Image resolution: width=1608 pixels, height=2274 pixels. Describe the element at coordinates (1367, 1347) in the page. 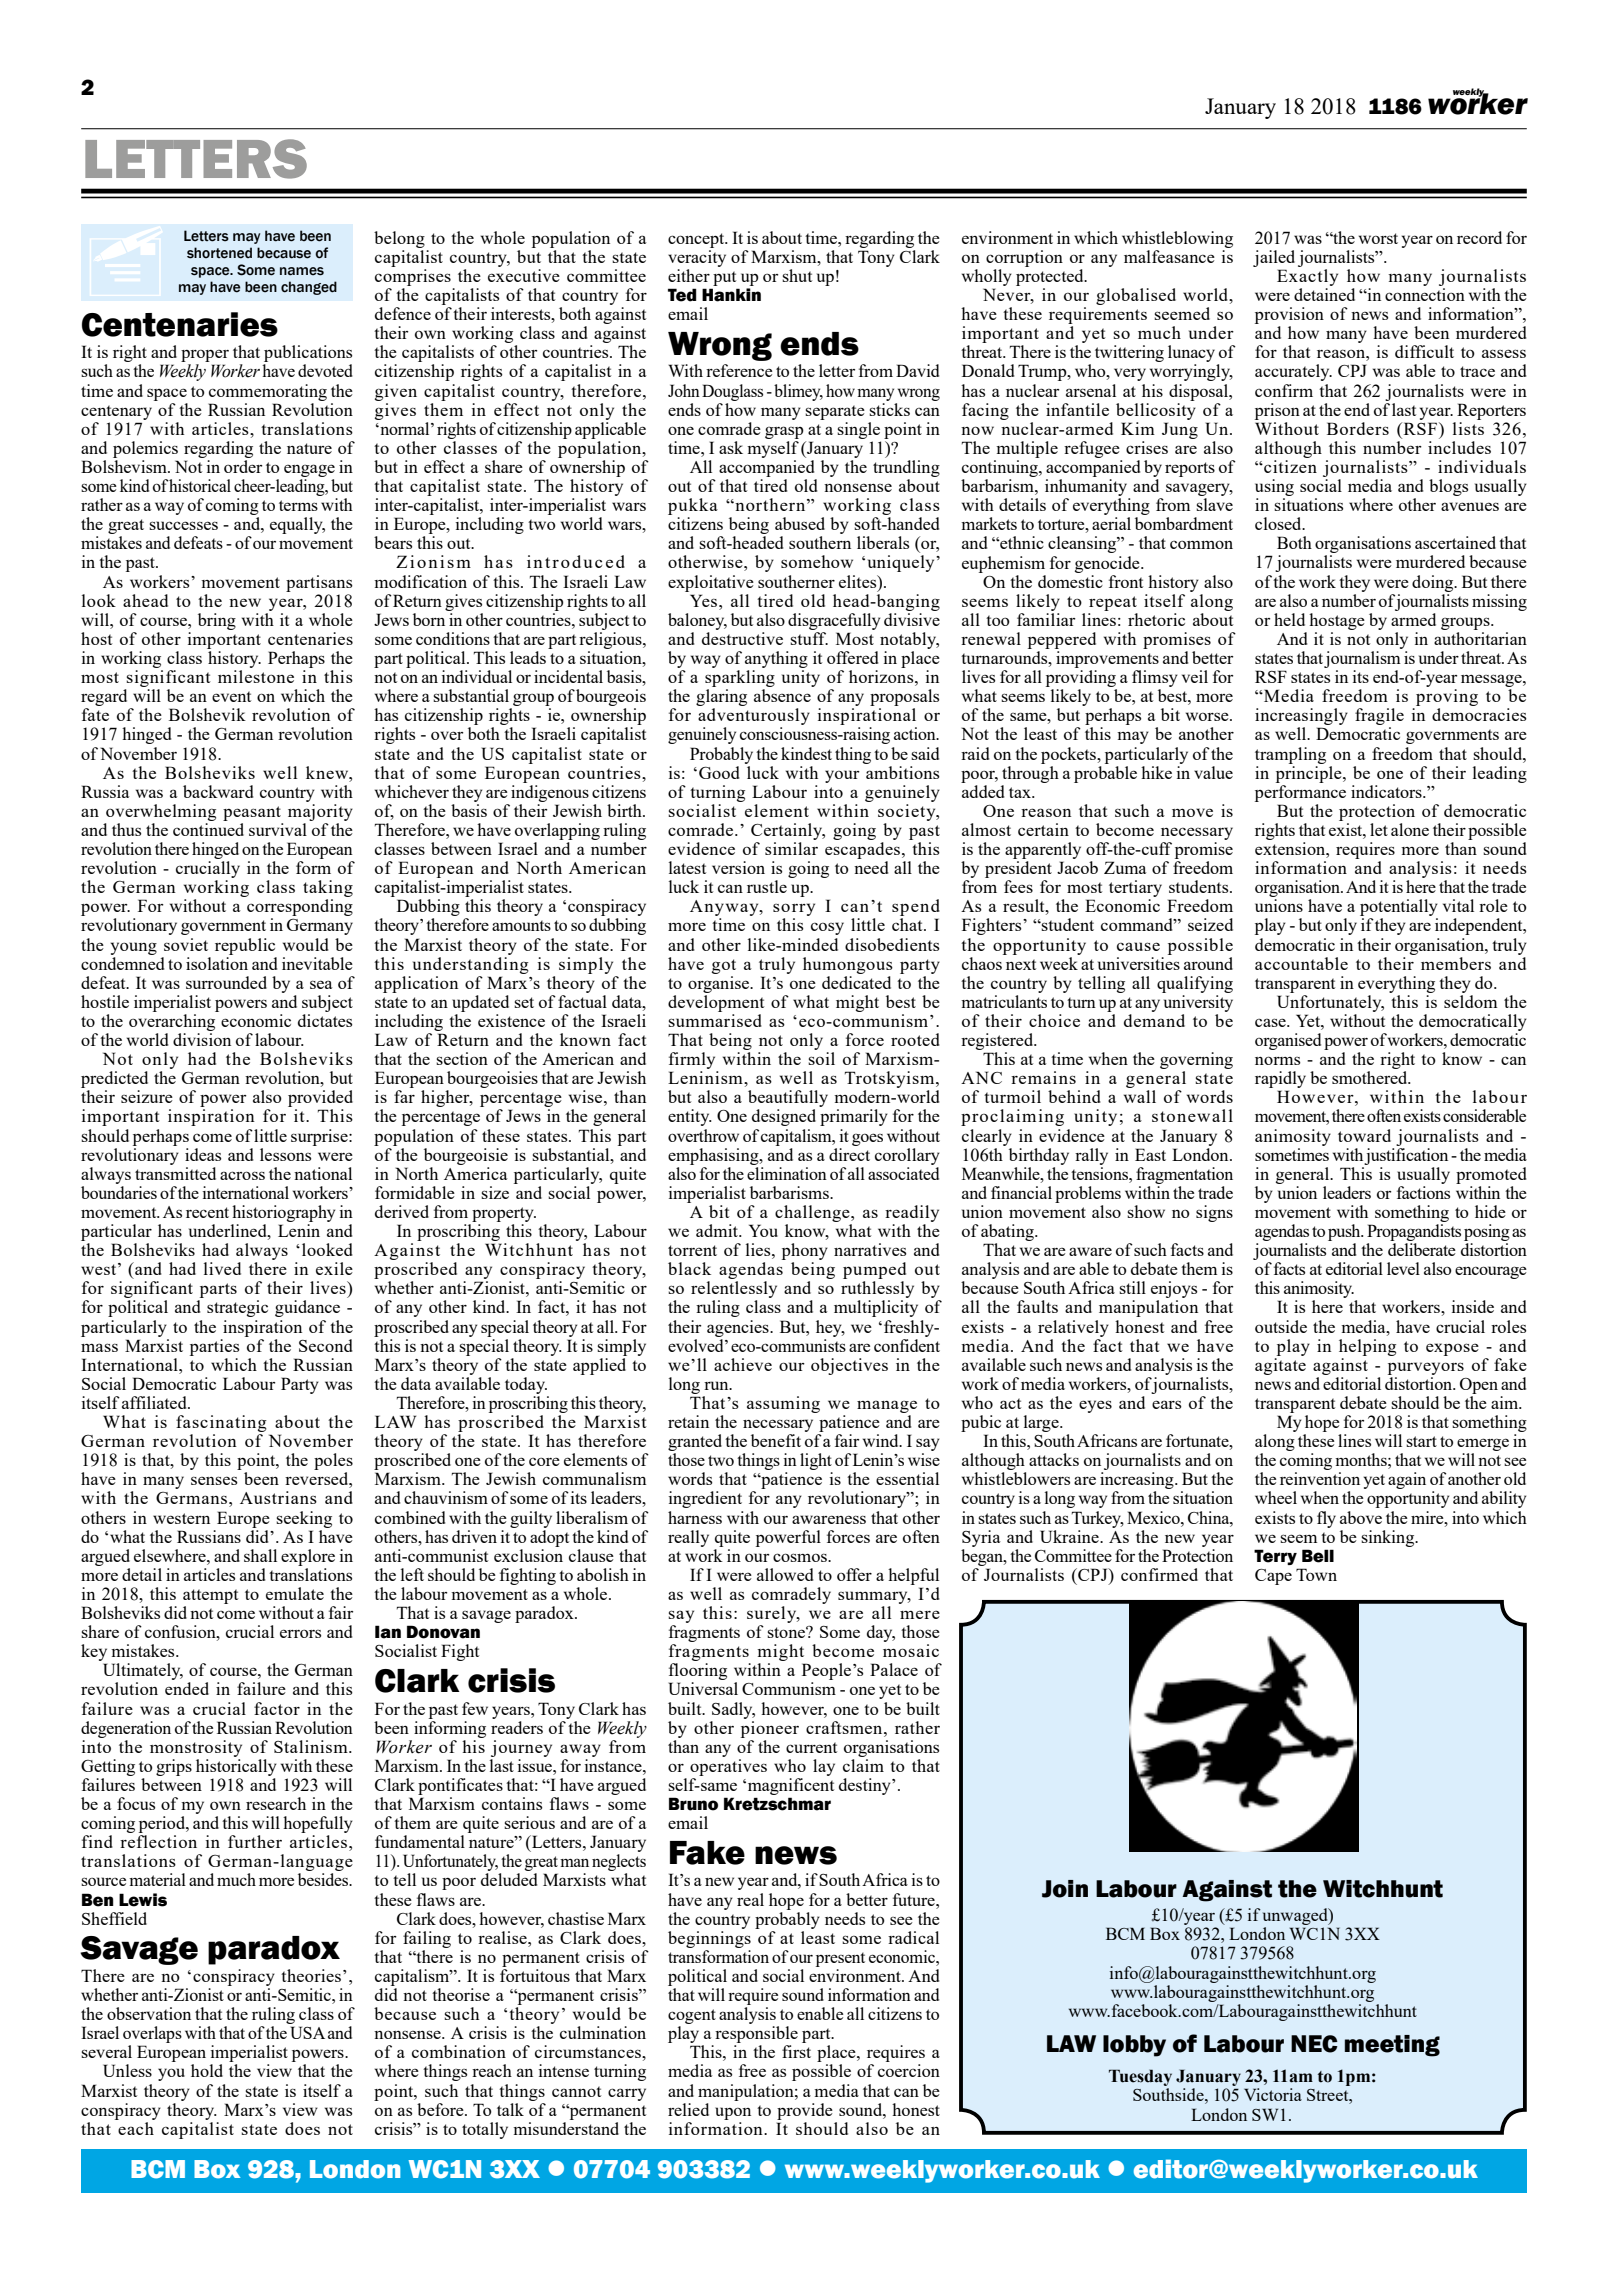

I see `helping` at that location.
